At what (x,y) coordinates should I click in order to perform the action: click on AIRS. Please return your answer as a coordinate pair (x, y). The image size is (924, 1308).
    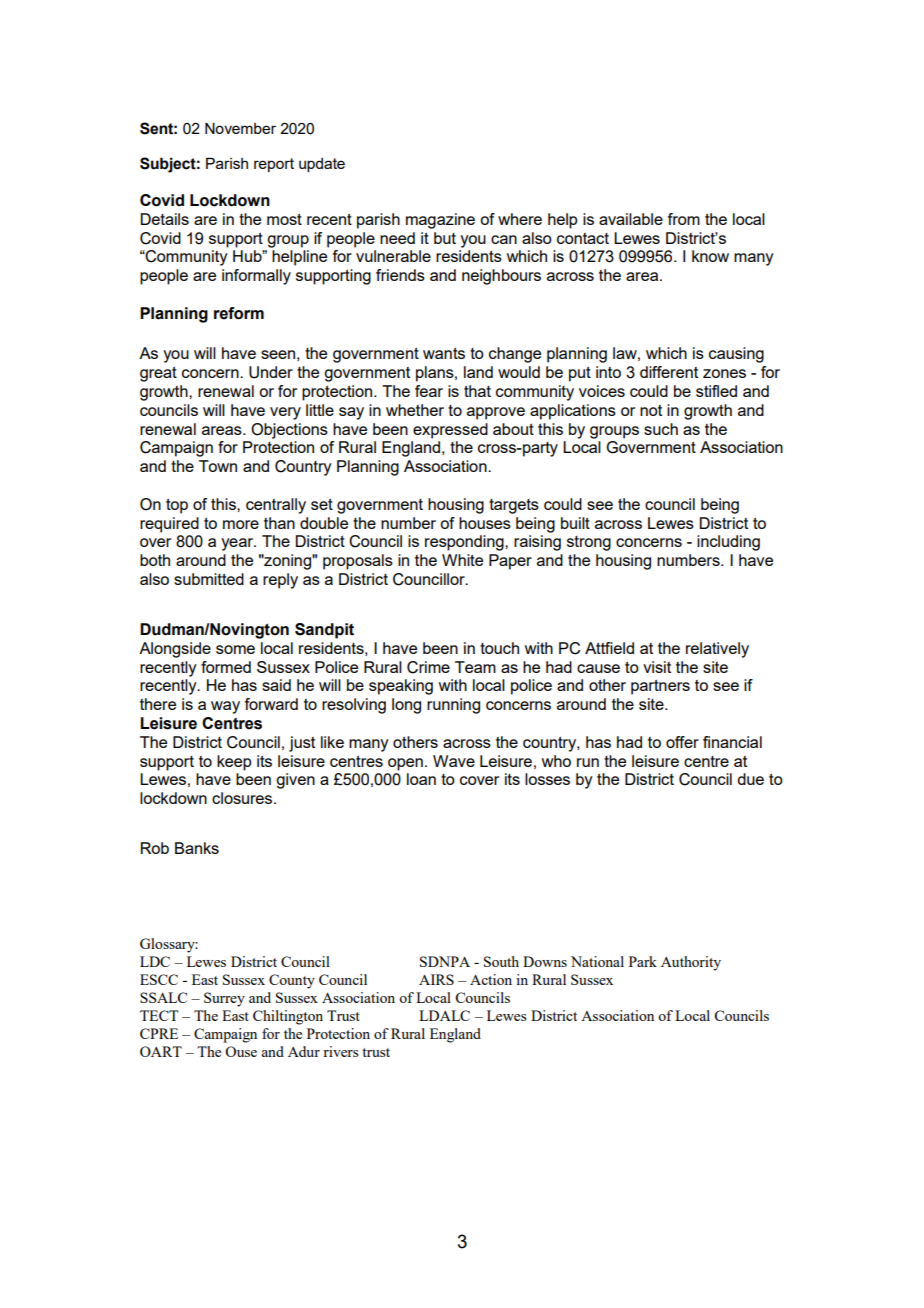
    Looking at the image, I should click on (436, 979).
